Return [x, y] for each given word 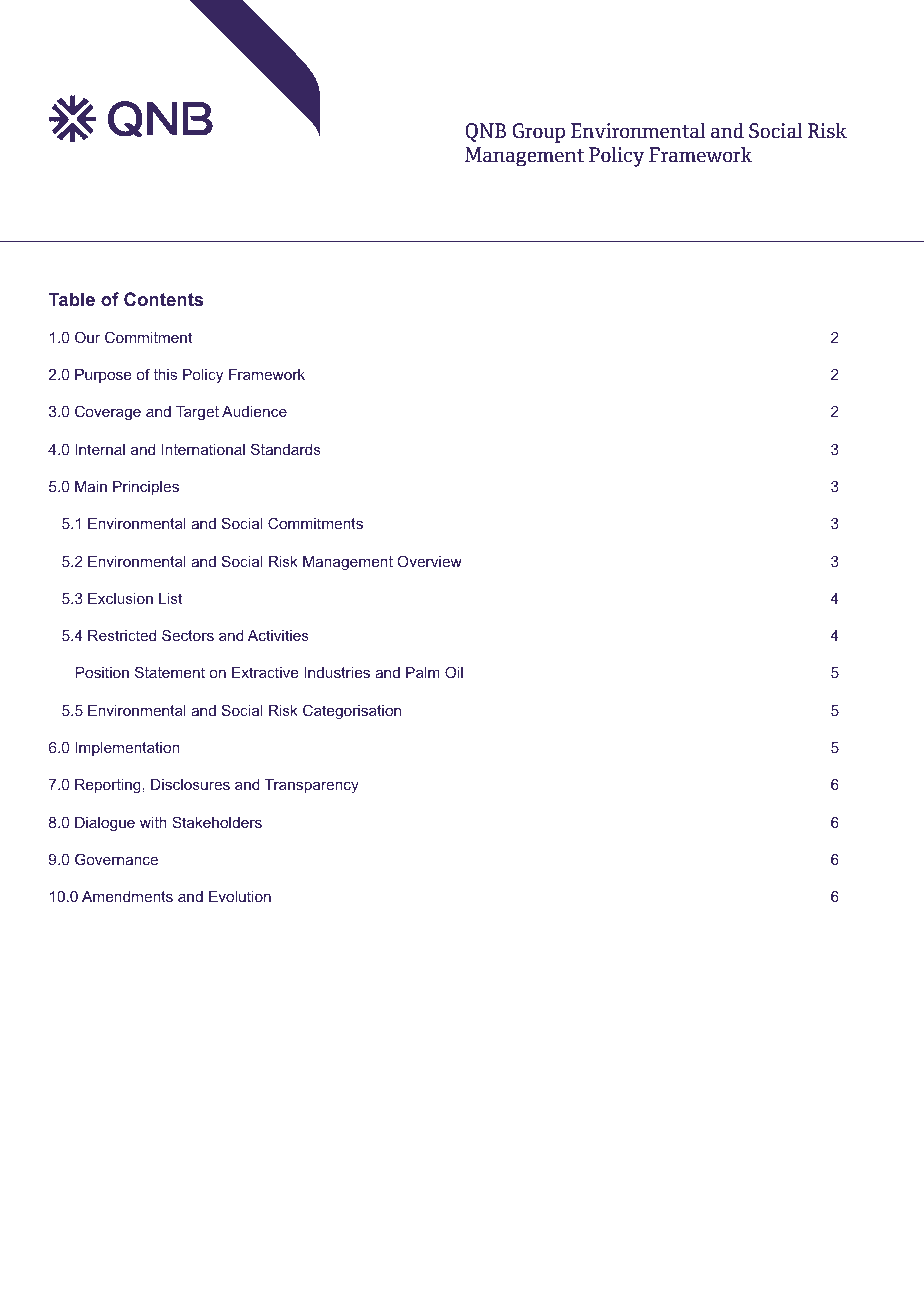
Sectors [188, 635]
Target [197, 413]
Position [102, 672]
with [153, 822]
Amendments [127, 896]
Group [538, 133]
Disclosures [190, 784]
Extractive [265, 672]
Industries [337, 672]
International [203, 449]
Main [91, 486]
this [165, 374]
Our [87, 337]
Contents [163, 299]
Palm [423, 672]
